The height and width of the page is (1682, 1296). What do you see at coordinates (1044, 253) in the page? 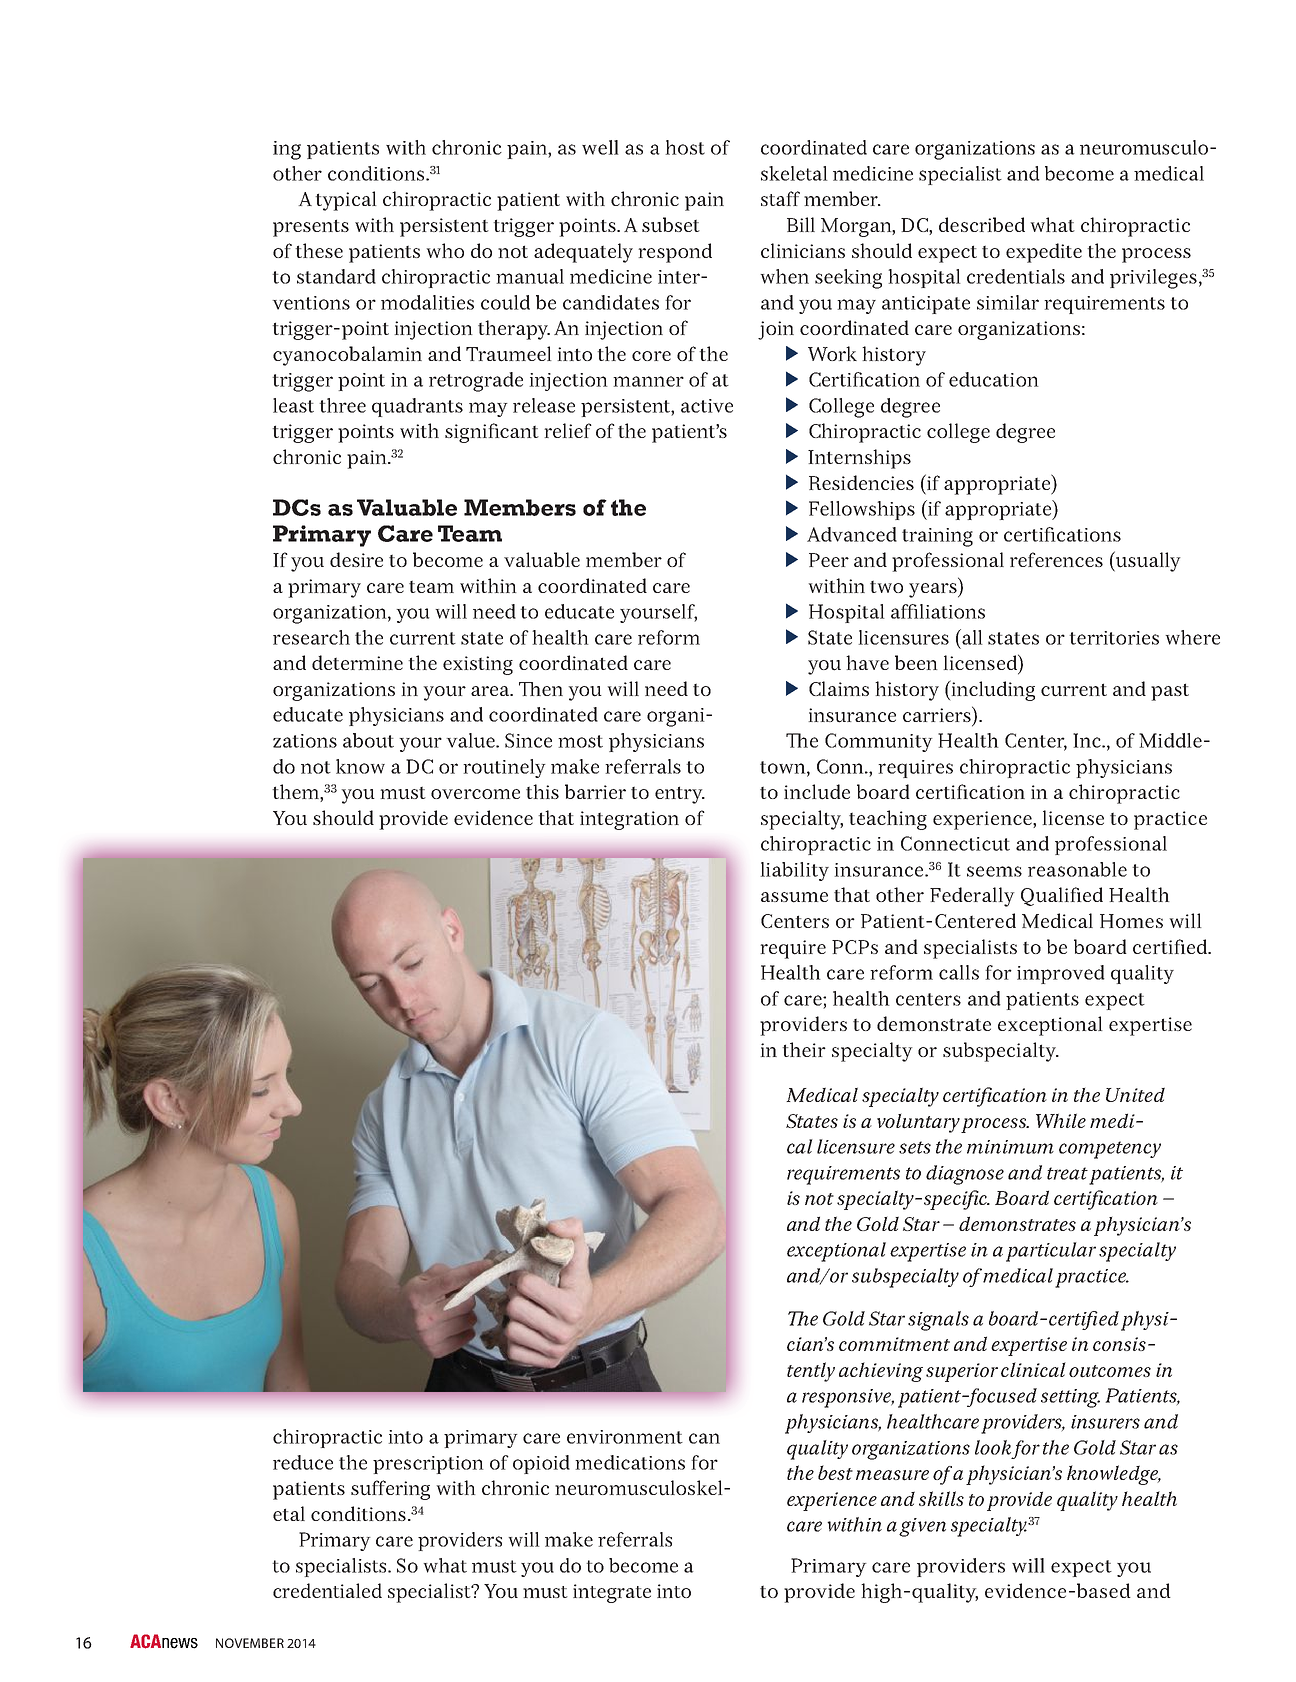
I see `expedite` at bounding box center [1044, 253].
